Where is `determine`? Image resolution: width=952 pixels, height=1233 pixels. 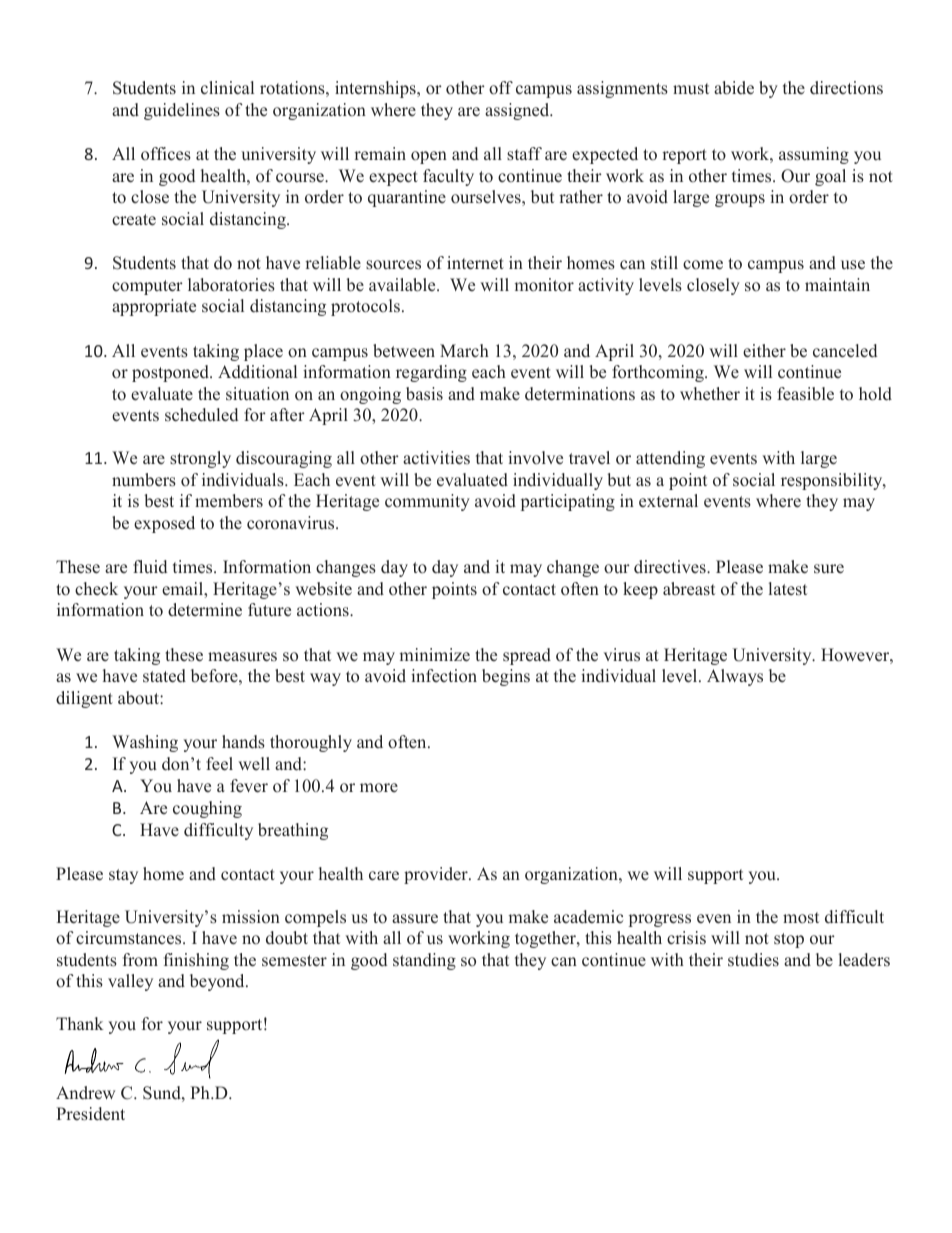
determine is located at coordinates (205, 610).
